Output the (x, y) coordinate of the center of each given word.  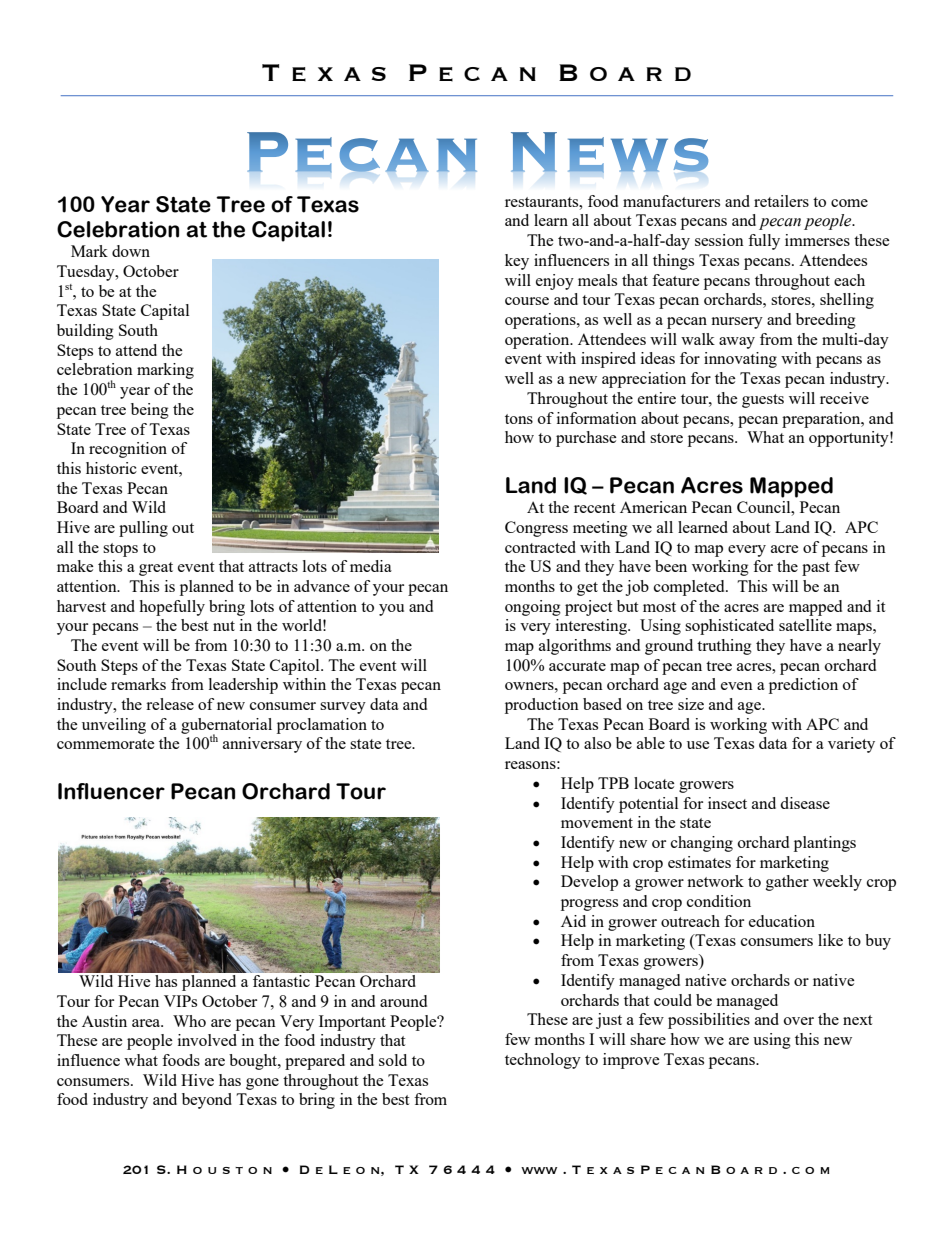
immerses (817, 240)
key (517, 262)
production (542, 706)
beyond (207, 1101)
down (131, 251)
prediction (803, 686)
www (539, 1170)
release (170, 704)
